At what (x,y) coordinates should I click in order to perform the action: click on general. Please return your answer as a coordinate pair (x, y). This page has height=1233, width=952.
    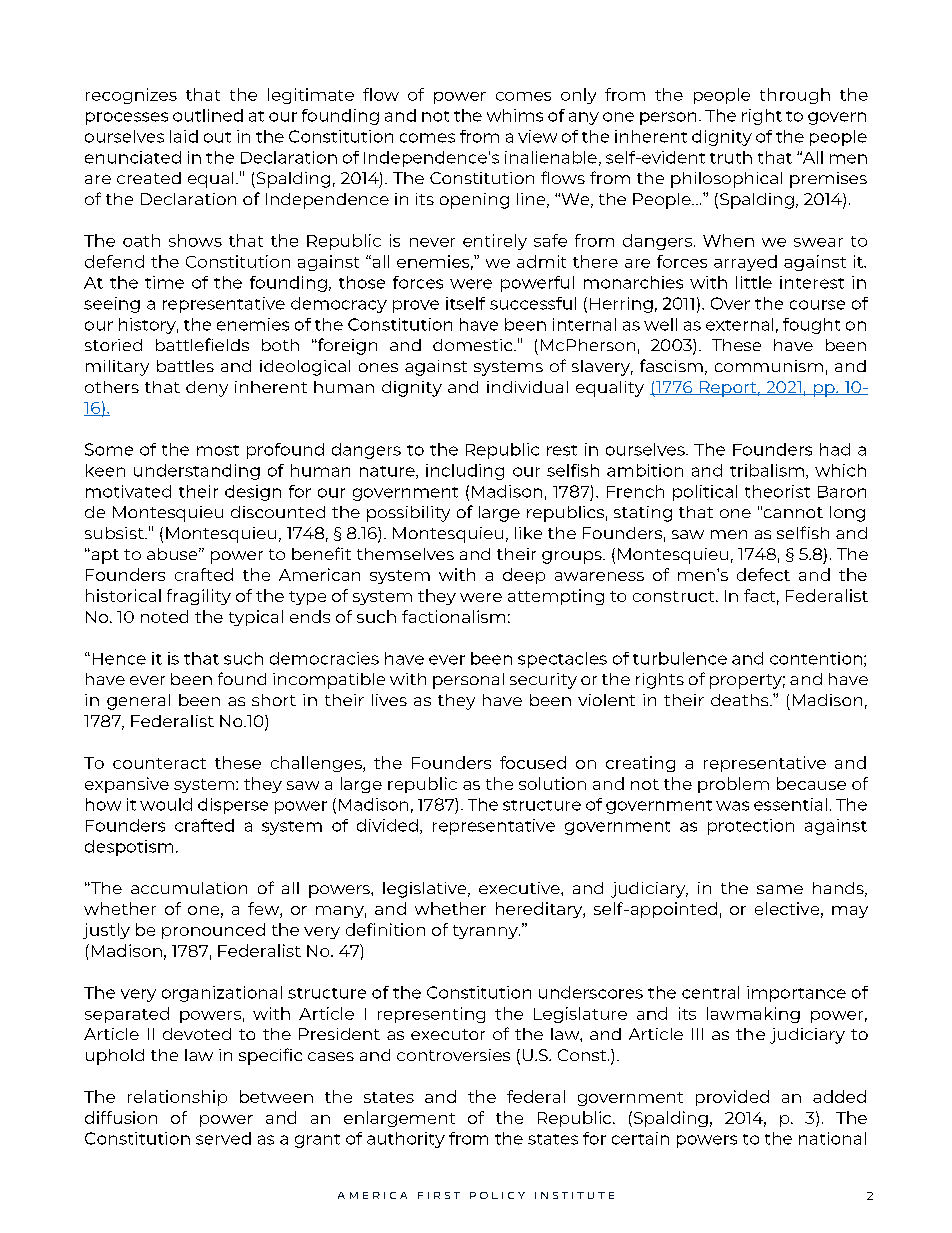
    Looking at the image, I should click on (138, 702).
